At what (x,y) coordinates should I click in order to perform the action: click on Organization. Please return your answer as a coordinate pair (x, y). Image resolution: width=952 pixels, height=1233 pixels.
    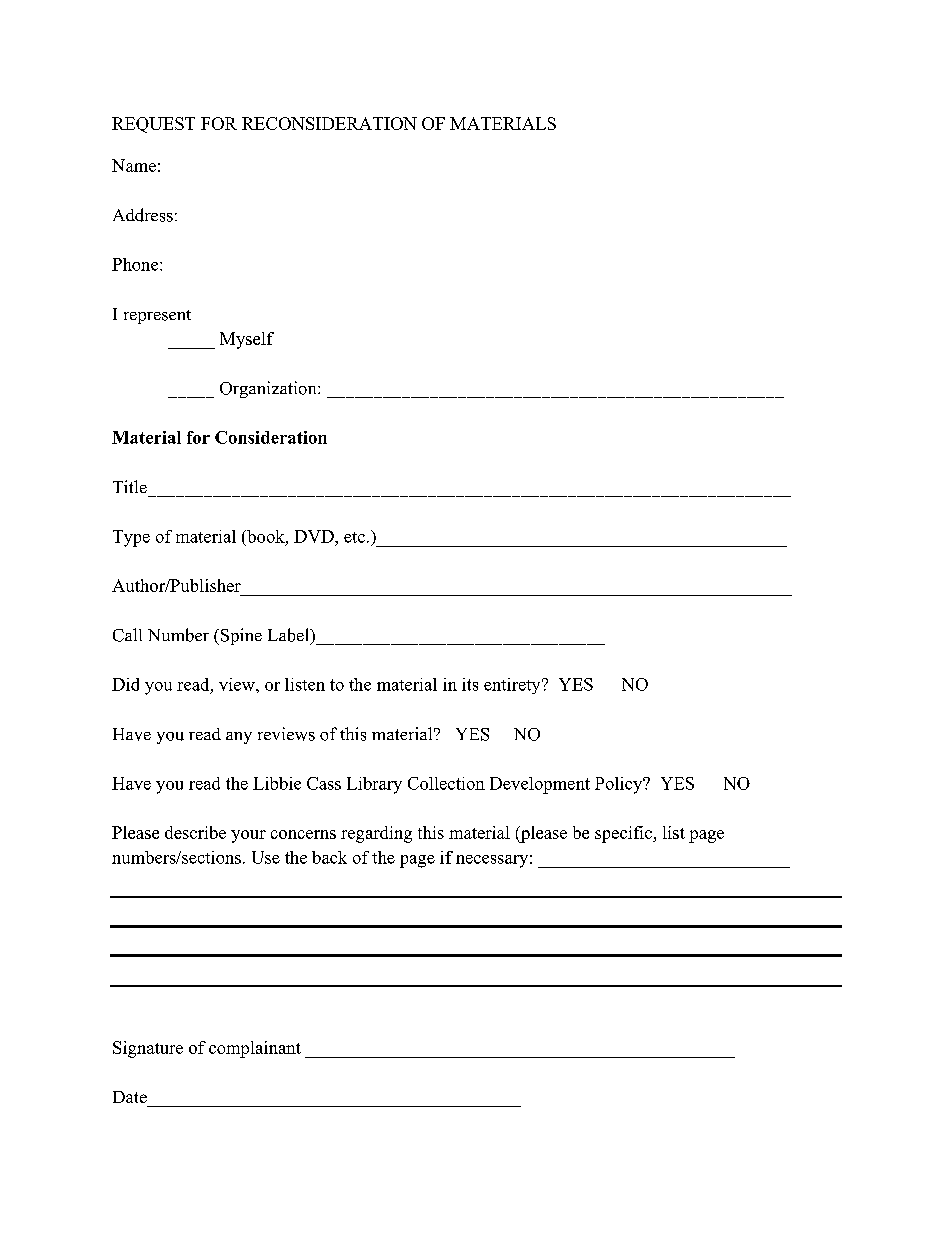
    Looking at the image, I should click on (269, 389).
